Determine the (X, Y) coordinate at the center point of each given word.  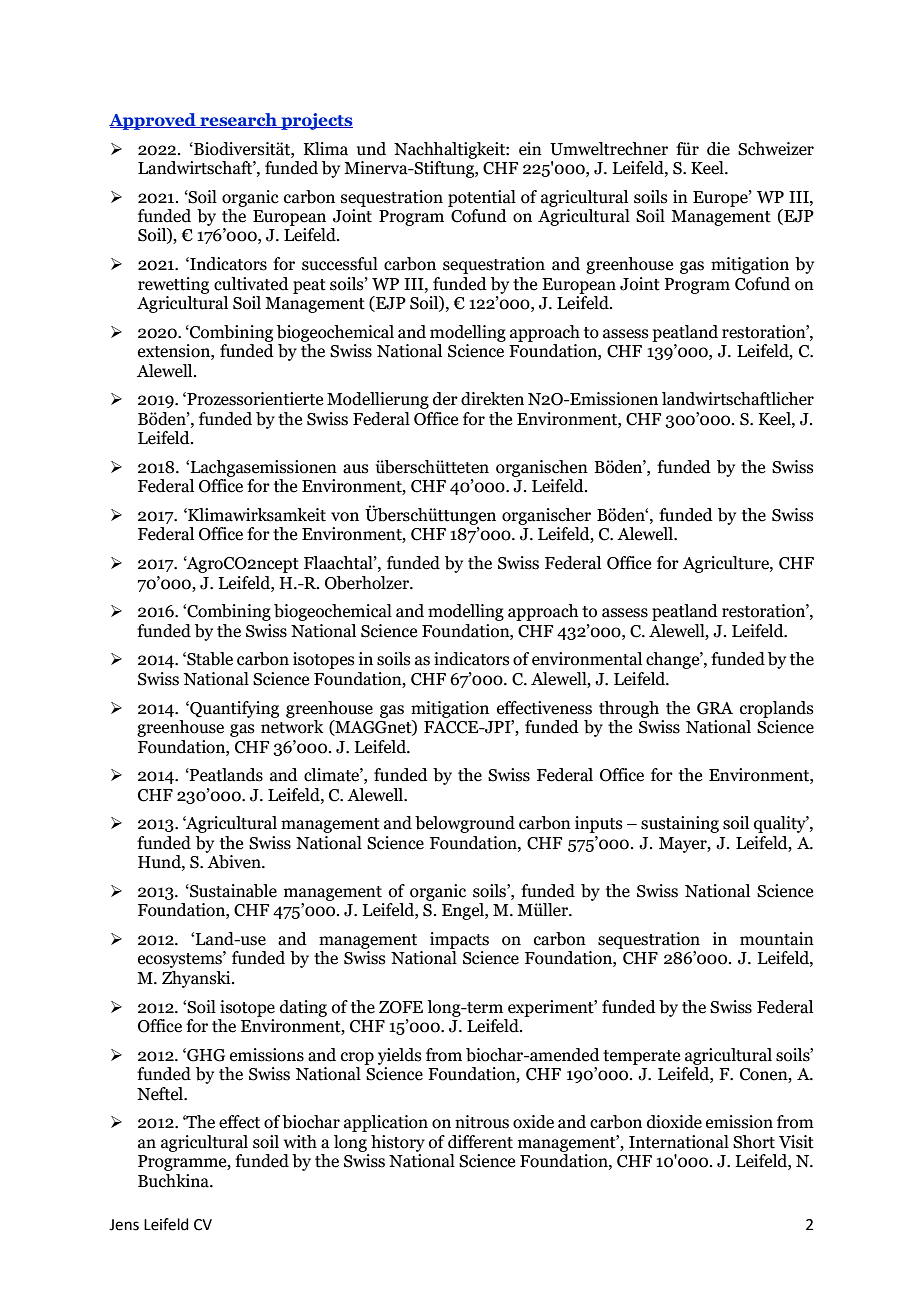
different (480, 1142)
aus (356, 469)
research (238, 120)
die (718, 149)
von (345, 517)
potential (482, 198)
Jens (124, 1225)
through (629, 709)
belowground (465, 824)
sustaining (680, 824)
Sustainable (232, 891)
